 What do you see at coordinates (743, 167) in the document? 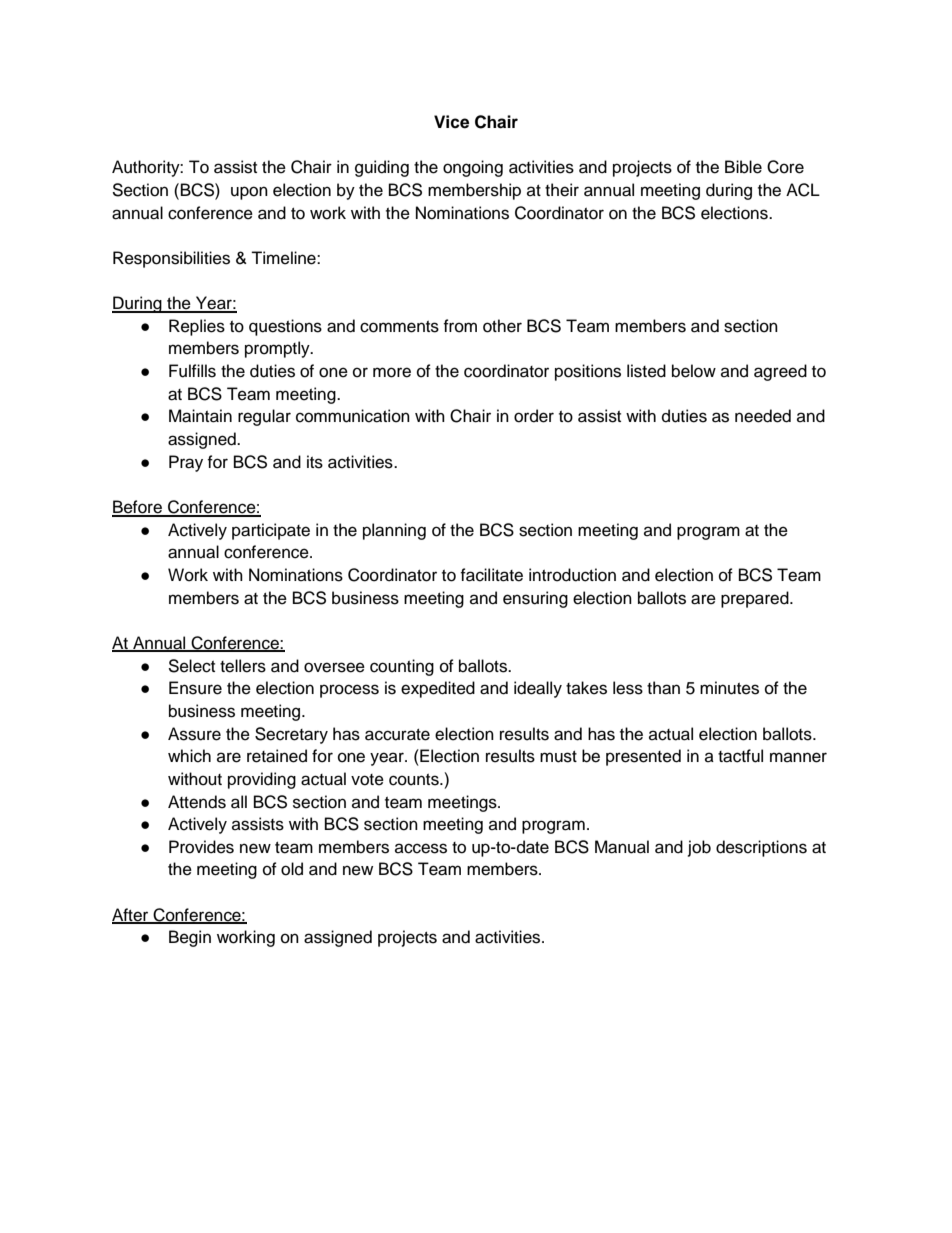
I see `Bible` at bounding box center [743, 167].
